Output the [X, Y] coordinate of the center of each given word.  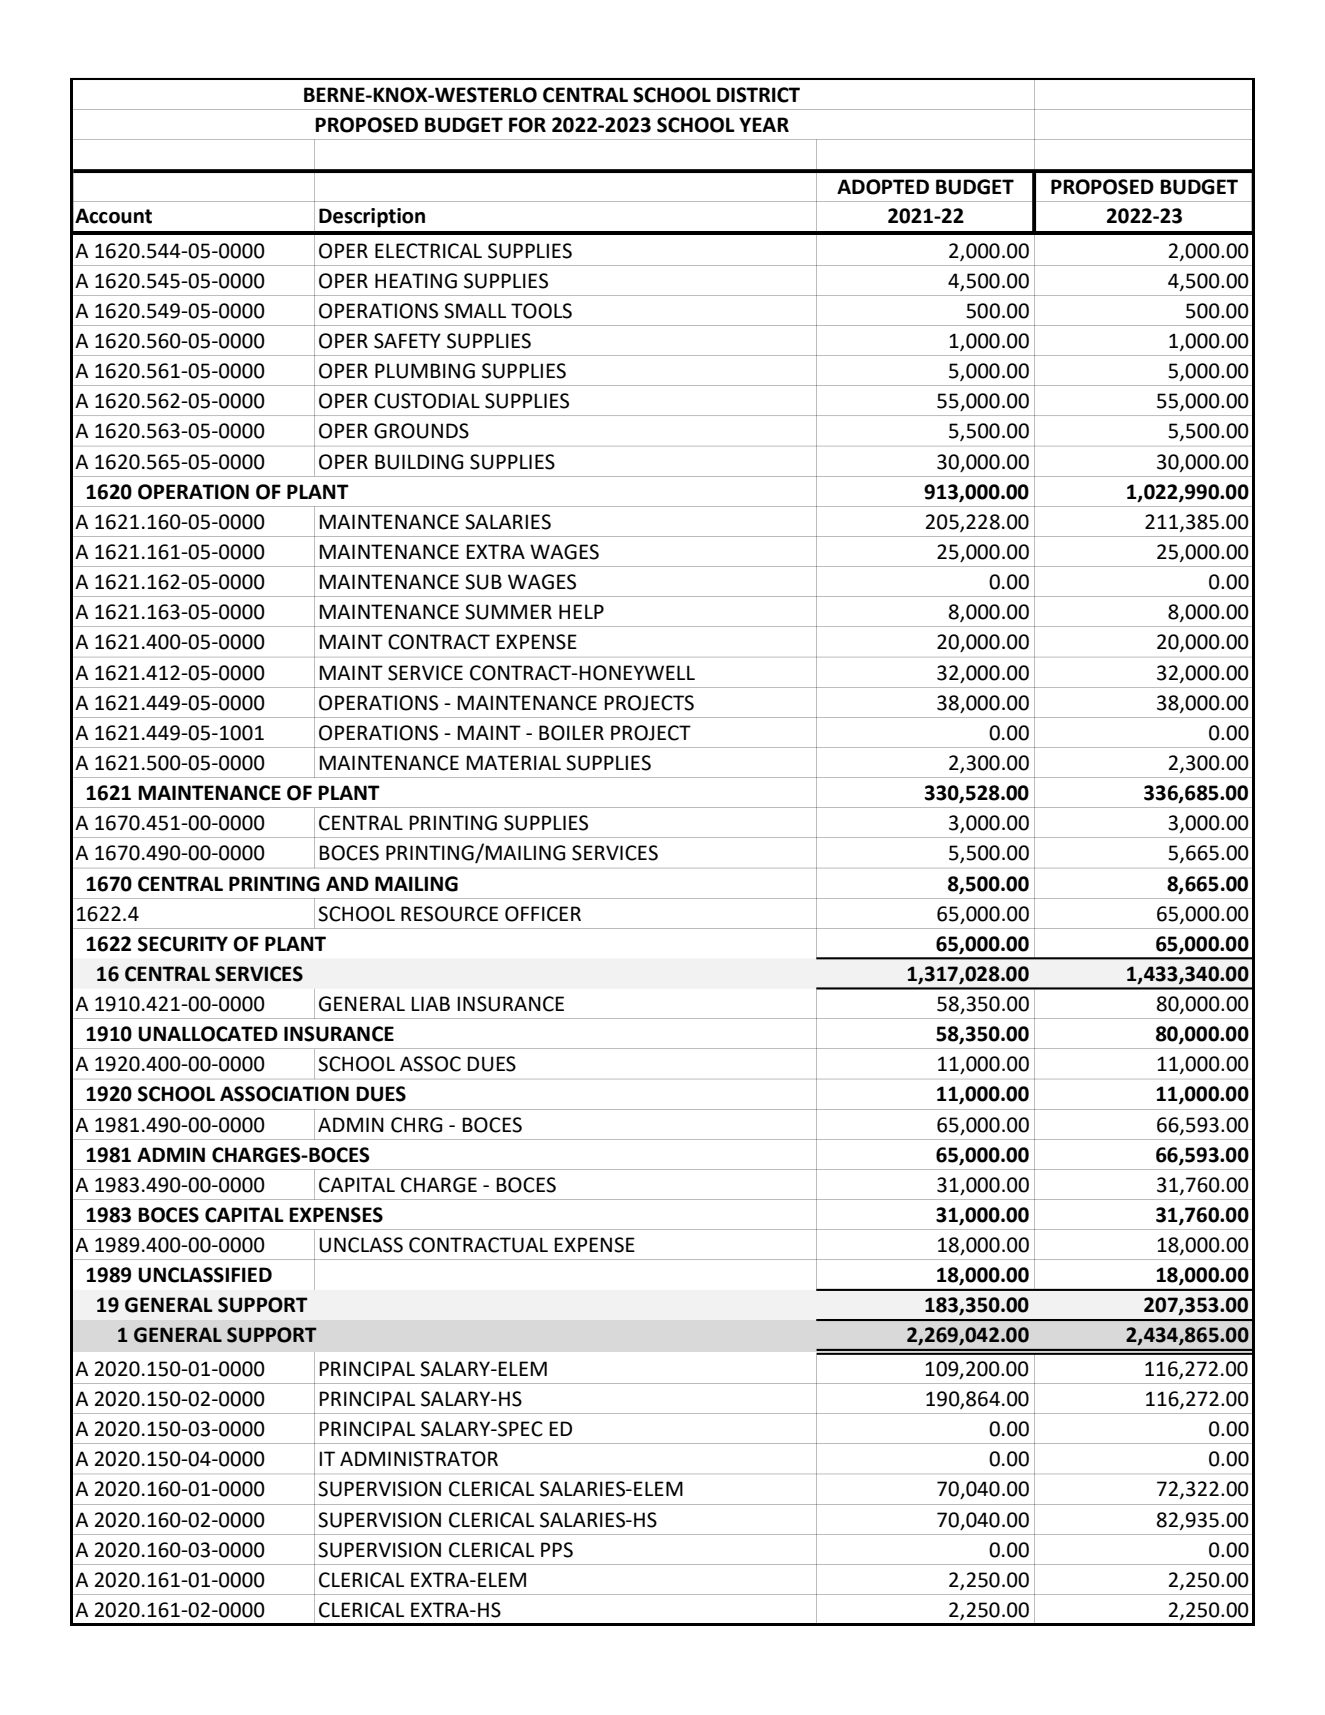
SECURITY [183, 944]
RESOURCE [449, 914]
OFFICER [543, 914]
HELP [581, 611]
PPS [557, 1550]
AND [347, 883]
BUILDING [419, 462]
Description [372, 218]
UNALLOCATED [208, 1034]
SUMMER [508, 612]
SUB [483, 582]
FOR [527, 125]
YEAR [764, 124]
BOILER [571, 733]
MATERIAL [513, 762]
